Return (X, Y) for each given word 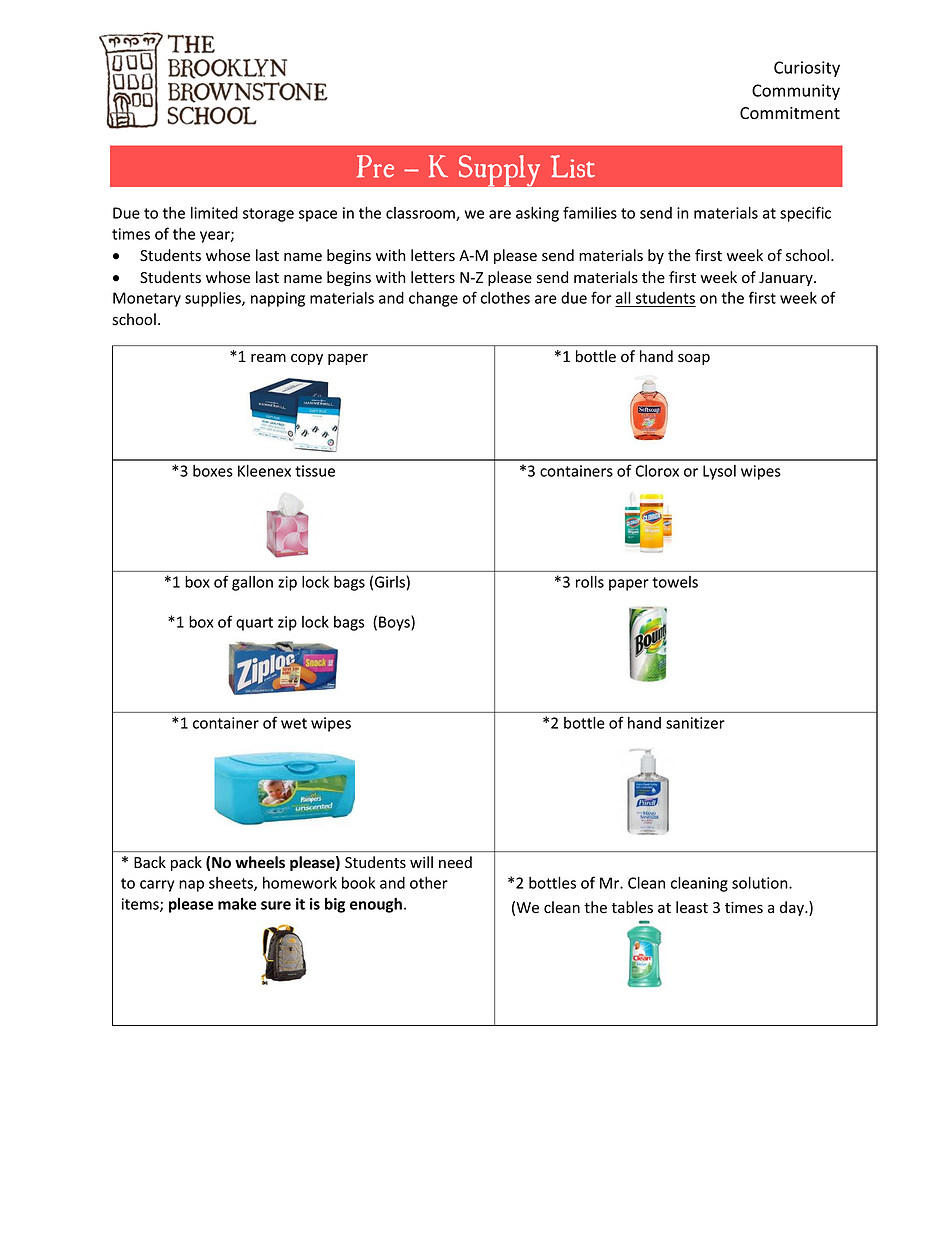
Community (796, 92)
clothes (505, 298)
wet (294, 723)
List (572, 166)
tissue (315, 471)
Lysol (719, 472)
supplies (214, 299)
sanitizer (695, 723)
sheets (232, 884)
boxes (213, 471)
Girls (390, 582)
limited (214, 213)
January (787, 279)
